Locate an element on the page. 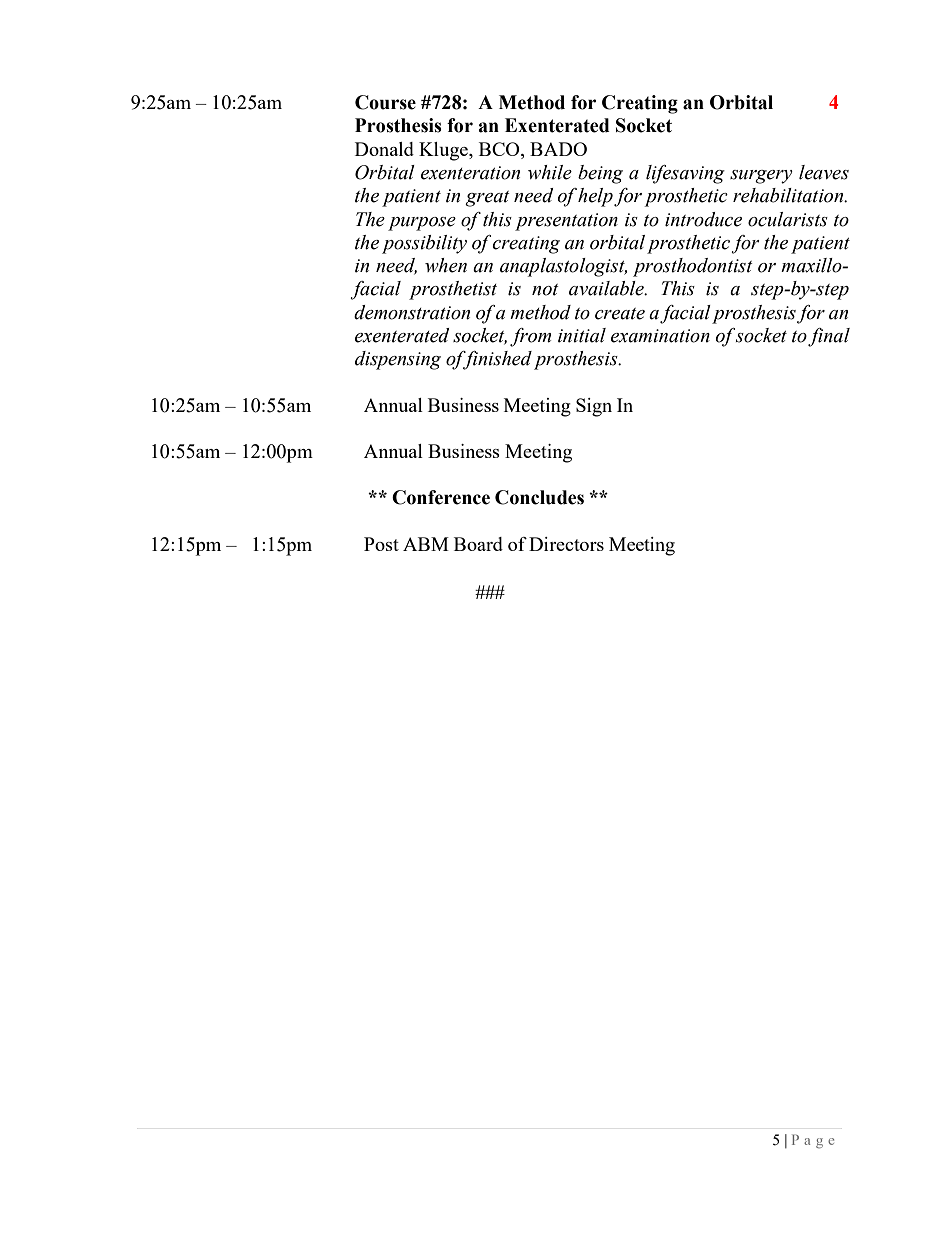 The height and width of the document is (1233, 952). ABM is located at coordinates (426, 544).
